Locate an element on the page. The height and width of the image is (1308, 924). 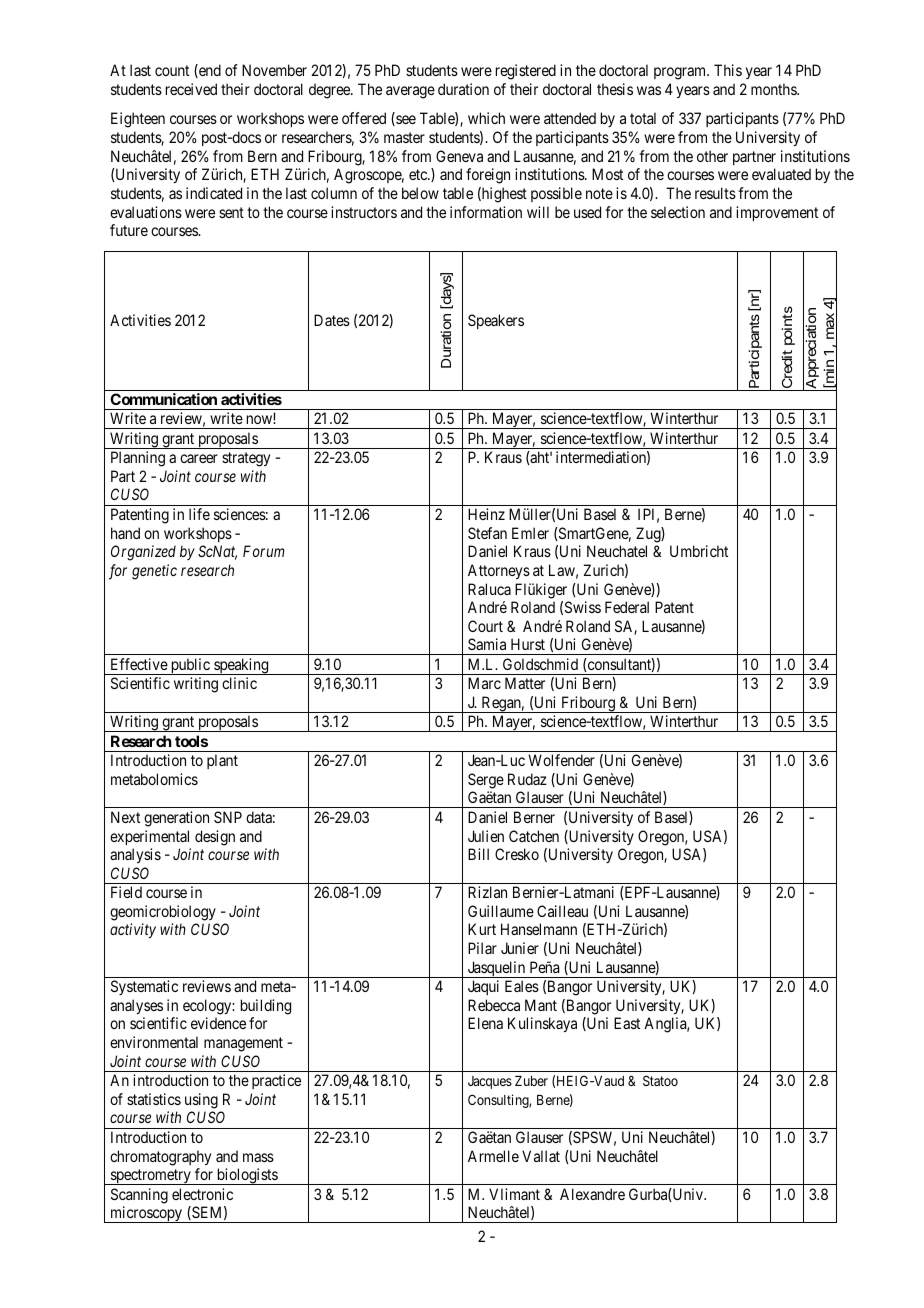
was is located at coordinates (649, 90).
